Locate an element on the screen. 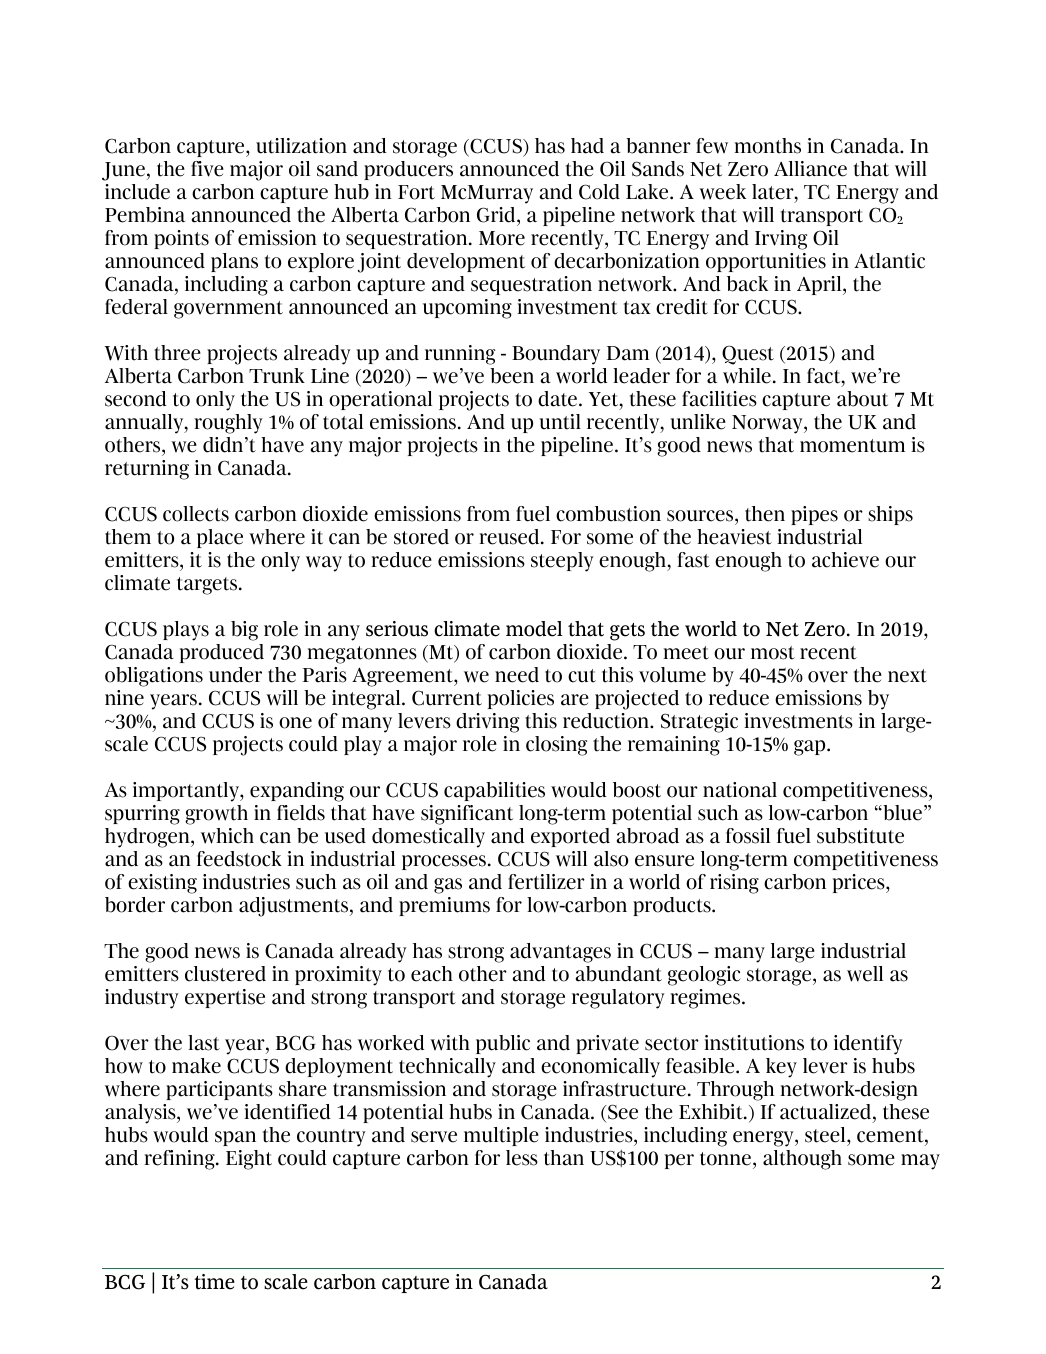  Alliance is located at coordinates (810, 169).
